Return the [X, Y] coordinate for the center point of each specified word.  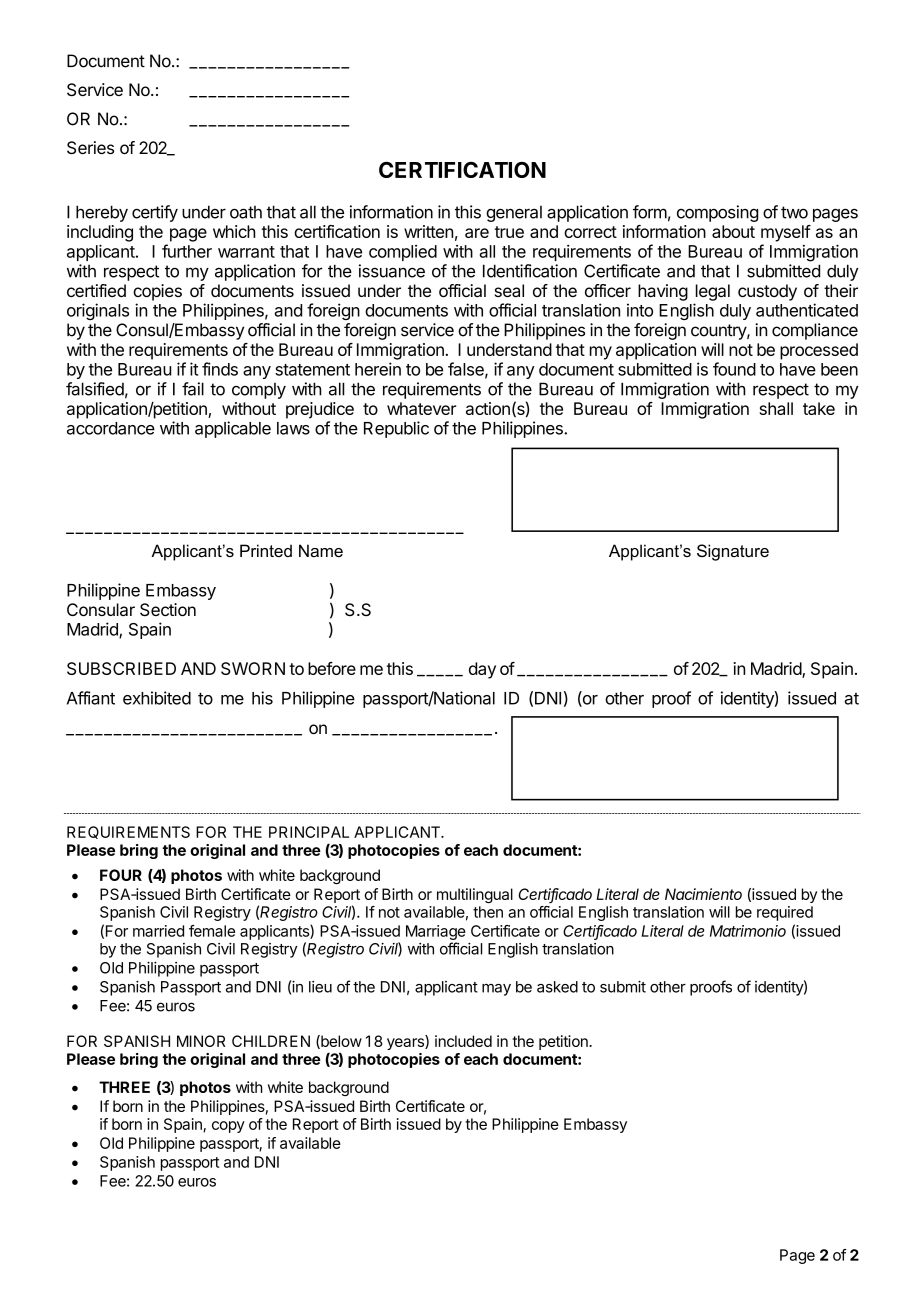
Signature [733, 552]
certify [155, 213]
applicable [233, 429]
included [463, 1041]
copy [228, 1127]
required [785, 913]
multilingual [475, 895]
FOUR [121, 875]
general [514, 214]
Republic [396, 429]
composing [717, 213]
